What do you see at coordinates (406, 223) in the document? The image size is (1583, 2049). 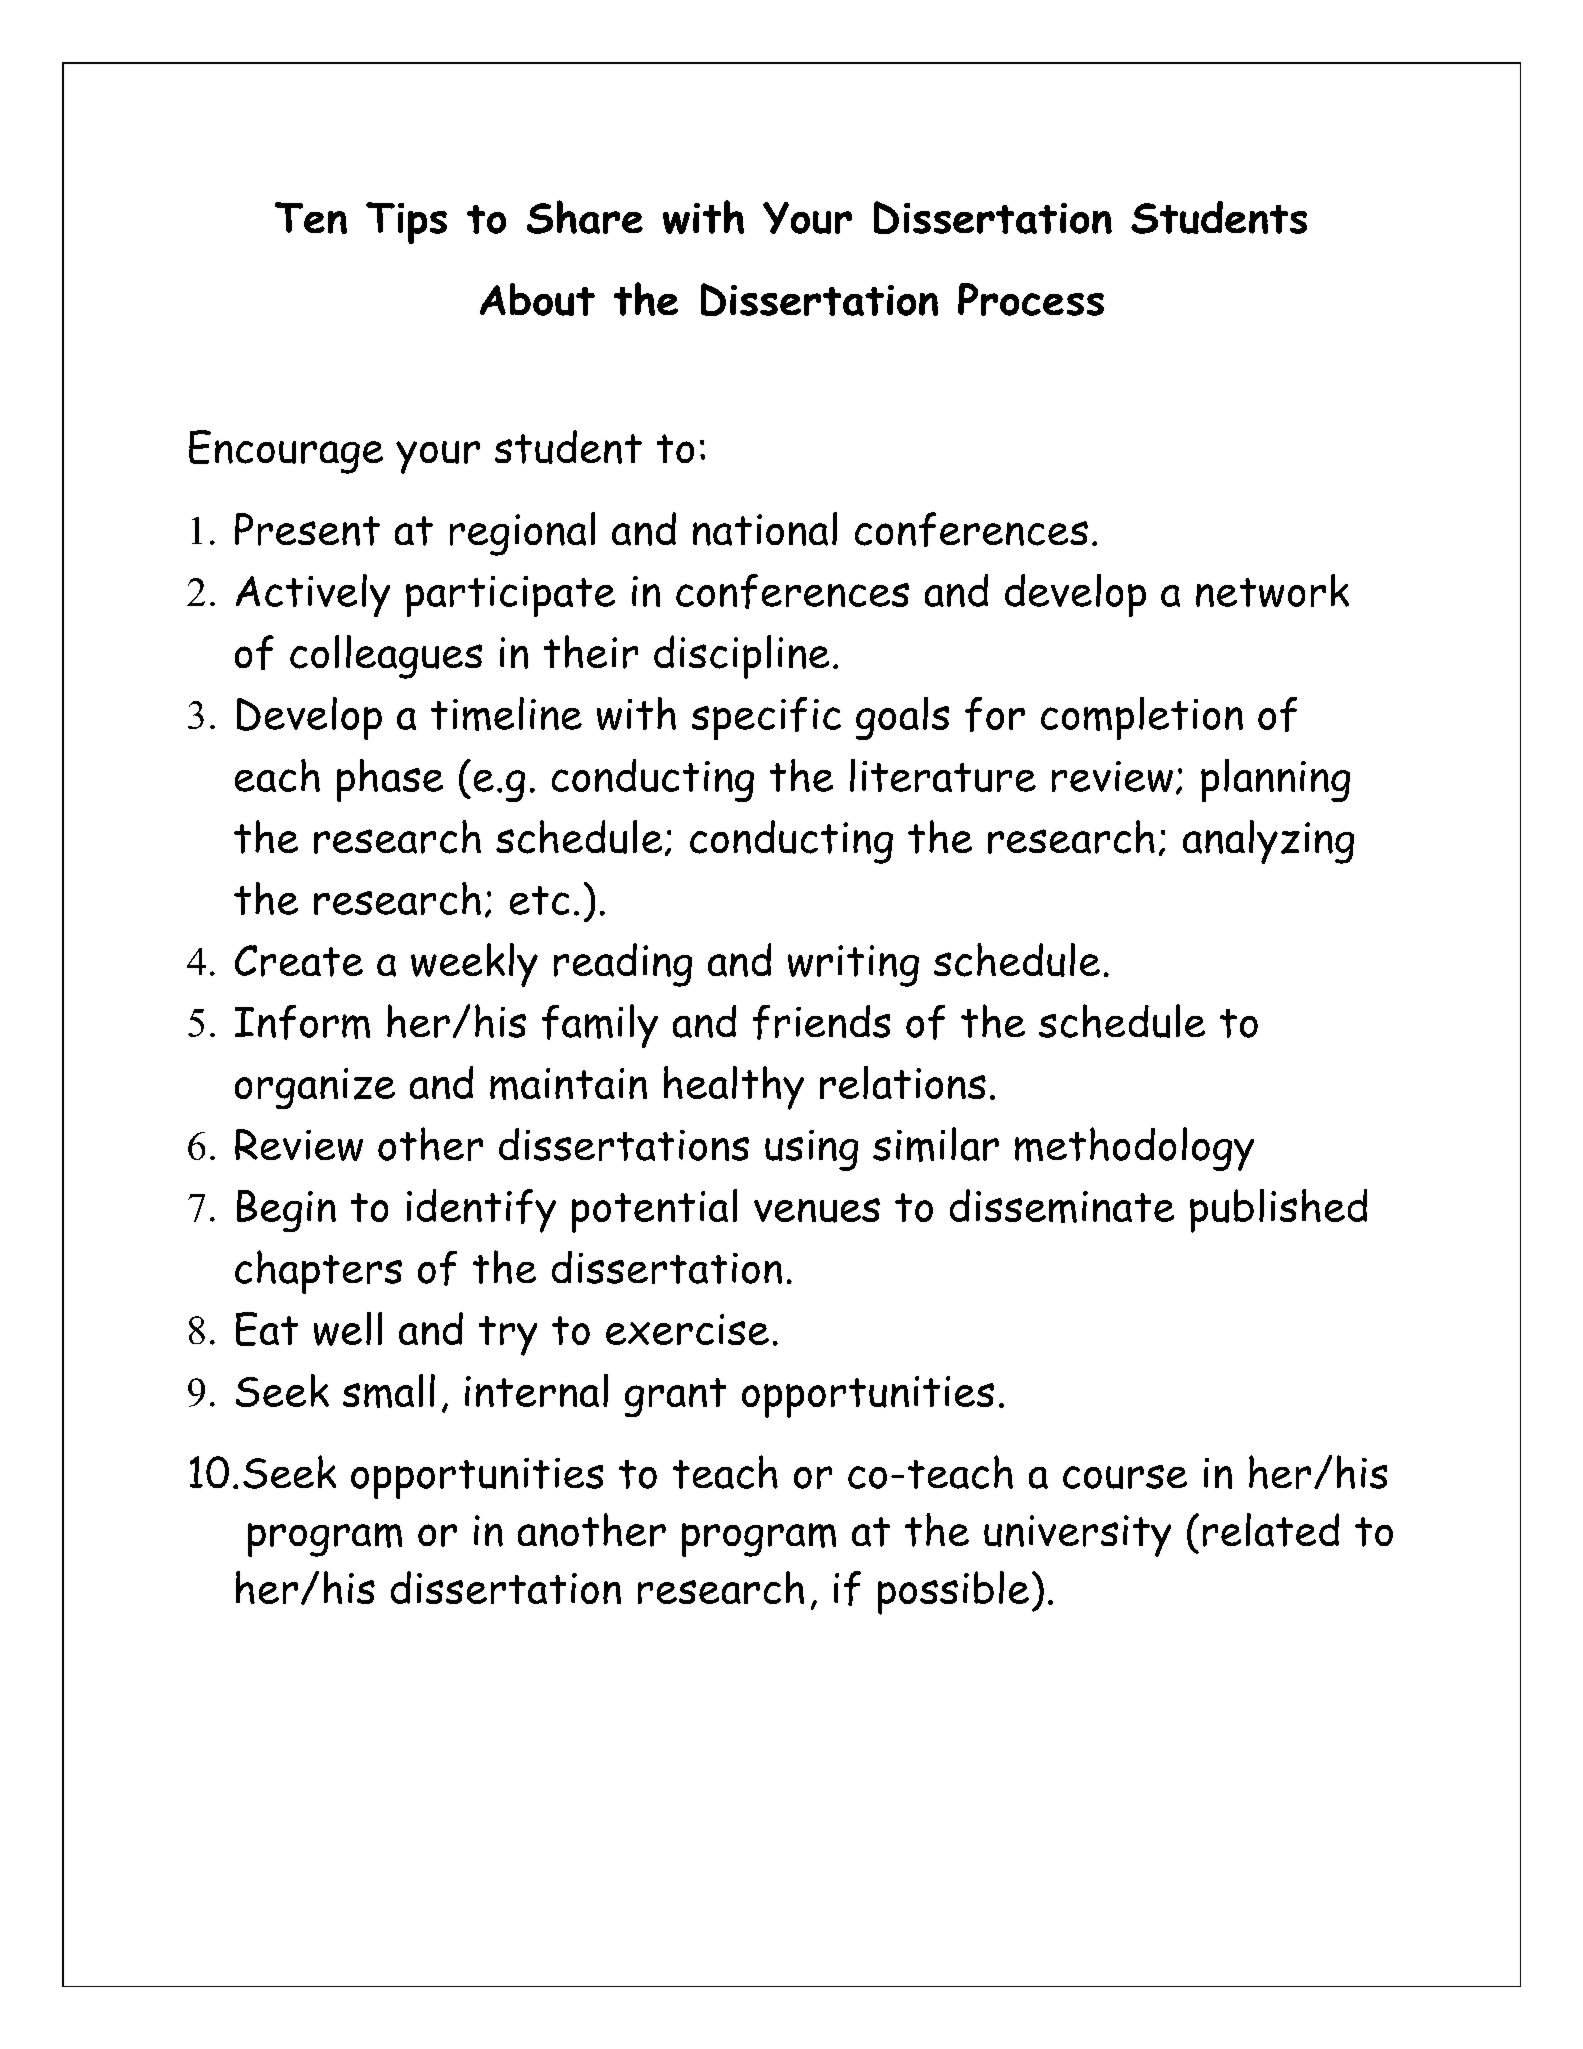 I see `Tips` at bounding box center [406, 223].
